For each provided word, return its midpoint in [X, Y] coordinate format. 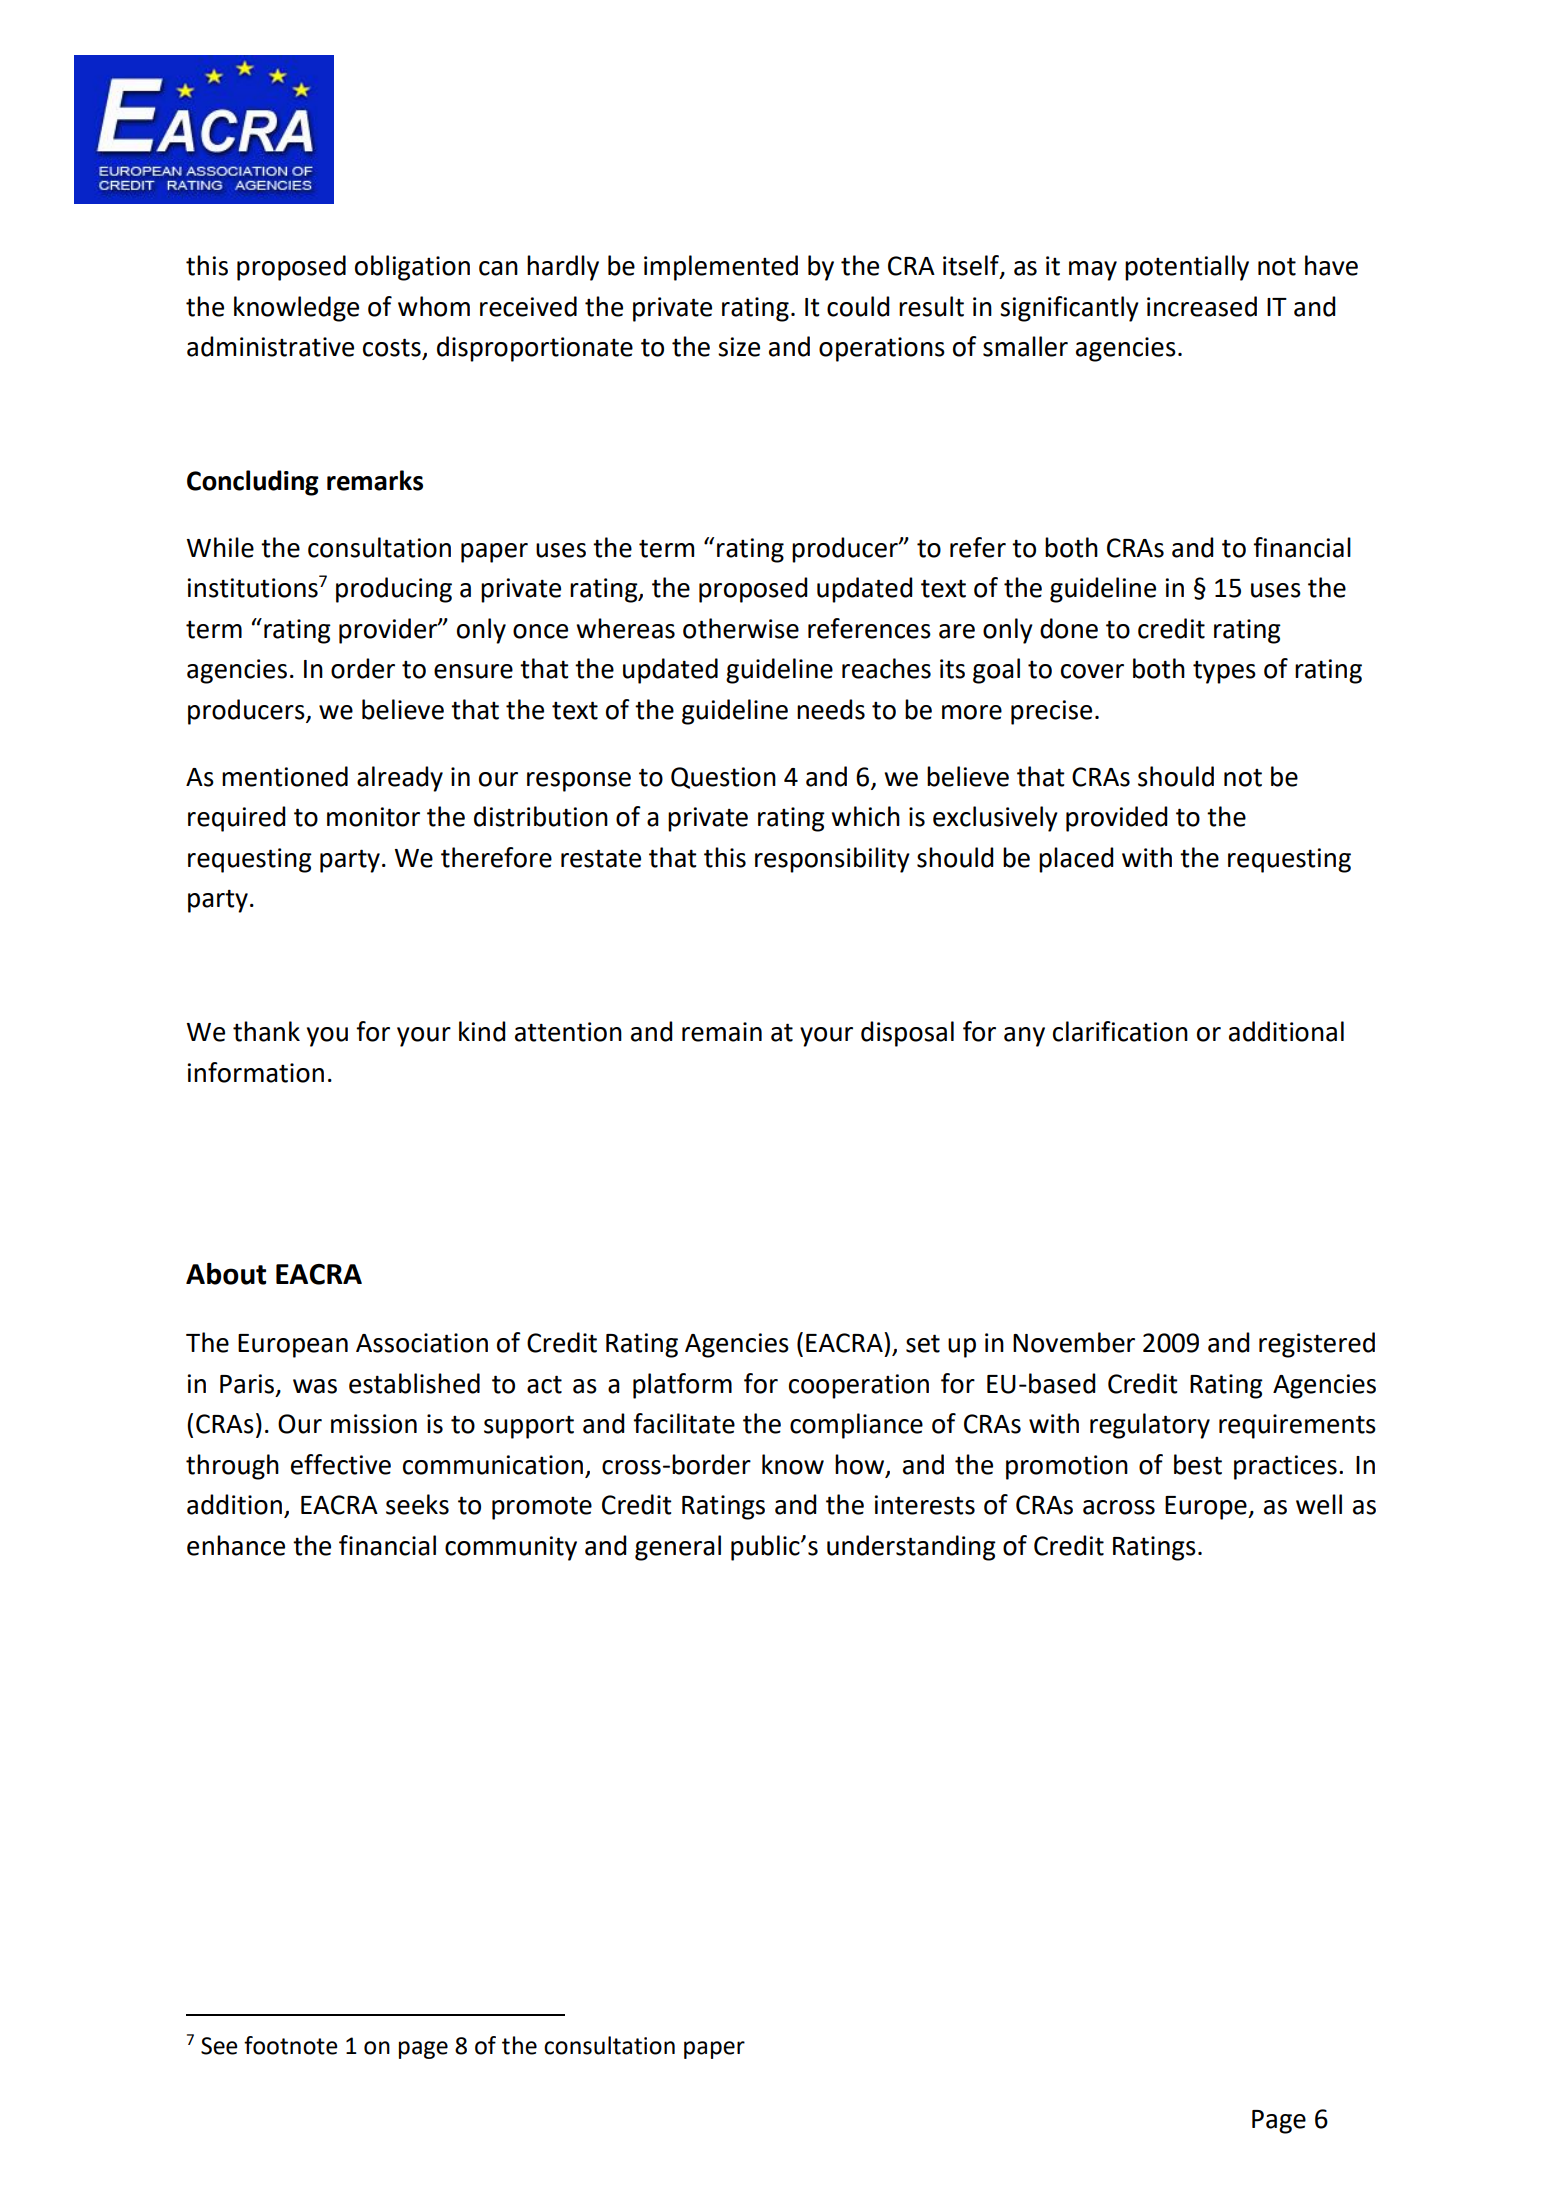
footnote [290, 2045]
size [739, 347]
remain [722, 1032]
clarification [1120, 1031]
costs [393, 348]
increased [1202, 306]
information [255, 1072]
